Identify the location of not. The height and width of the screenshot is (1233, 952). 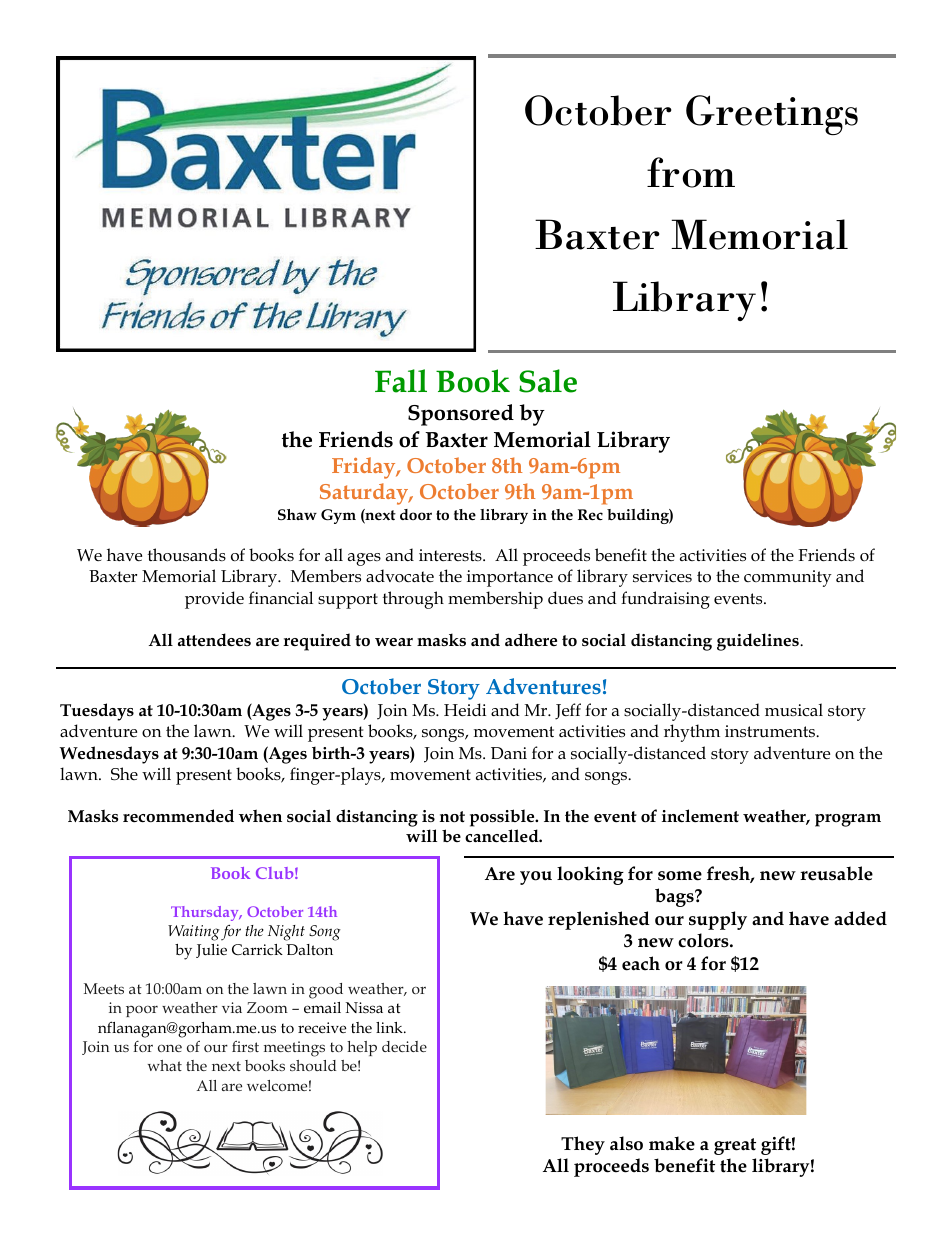
(452, 817).
